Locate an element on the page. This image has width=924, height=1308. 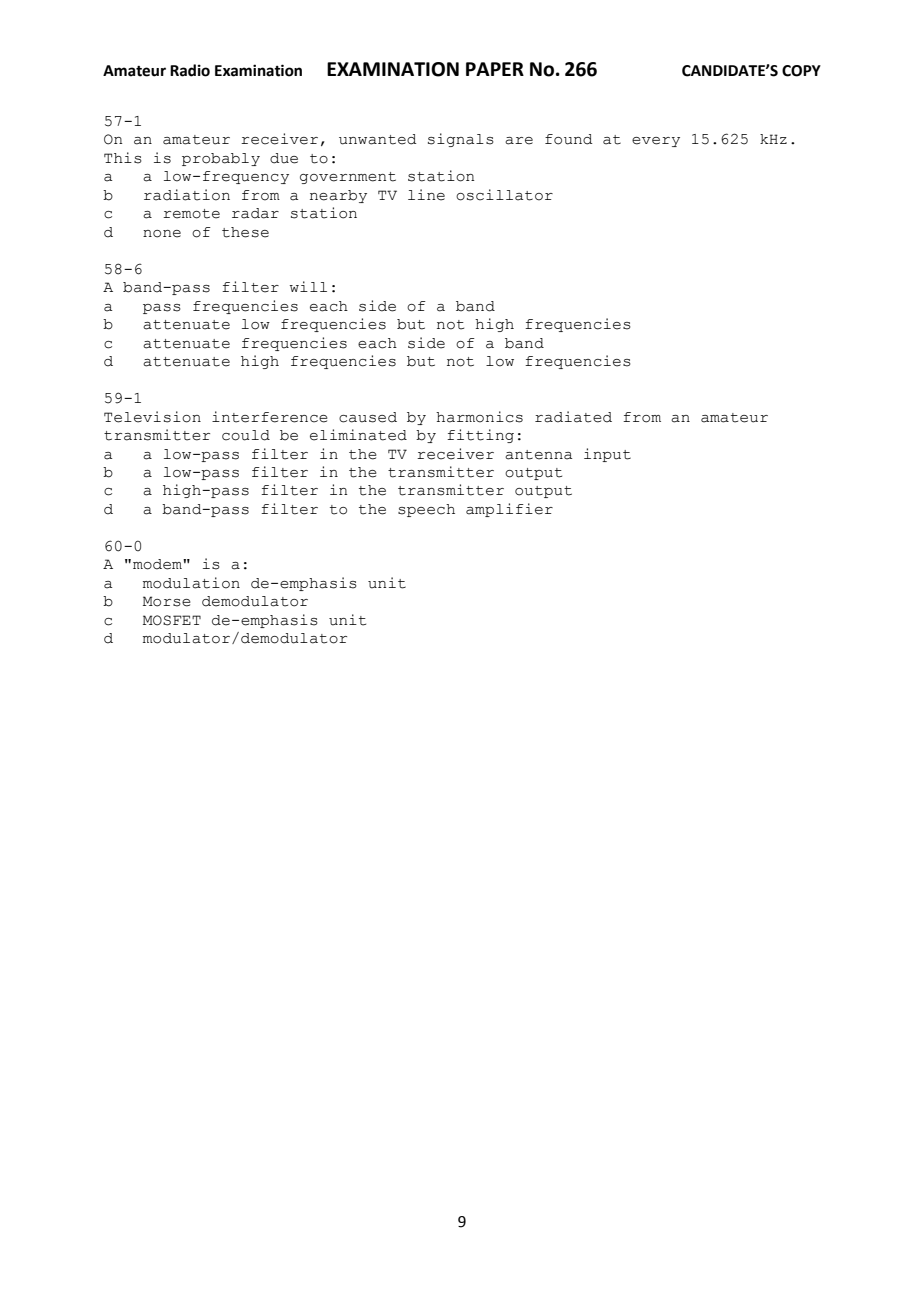
PAPER is located at coordinates (495, 69).
